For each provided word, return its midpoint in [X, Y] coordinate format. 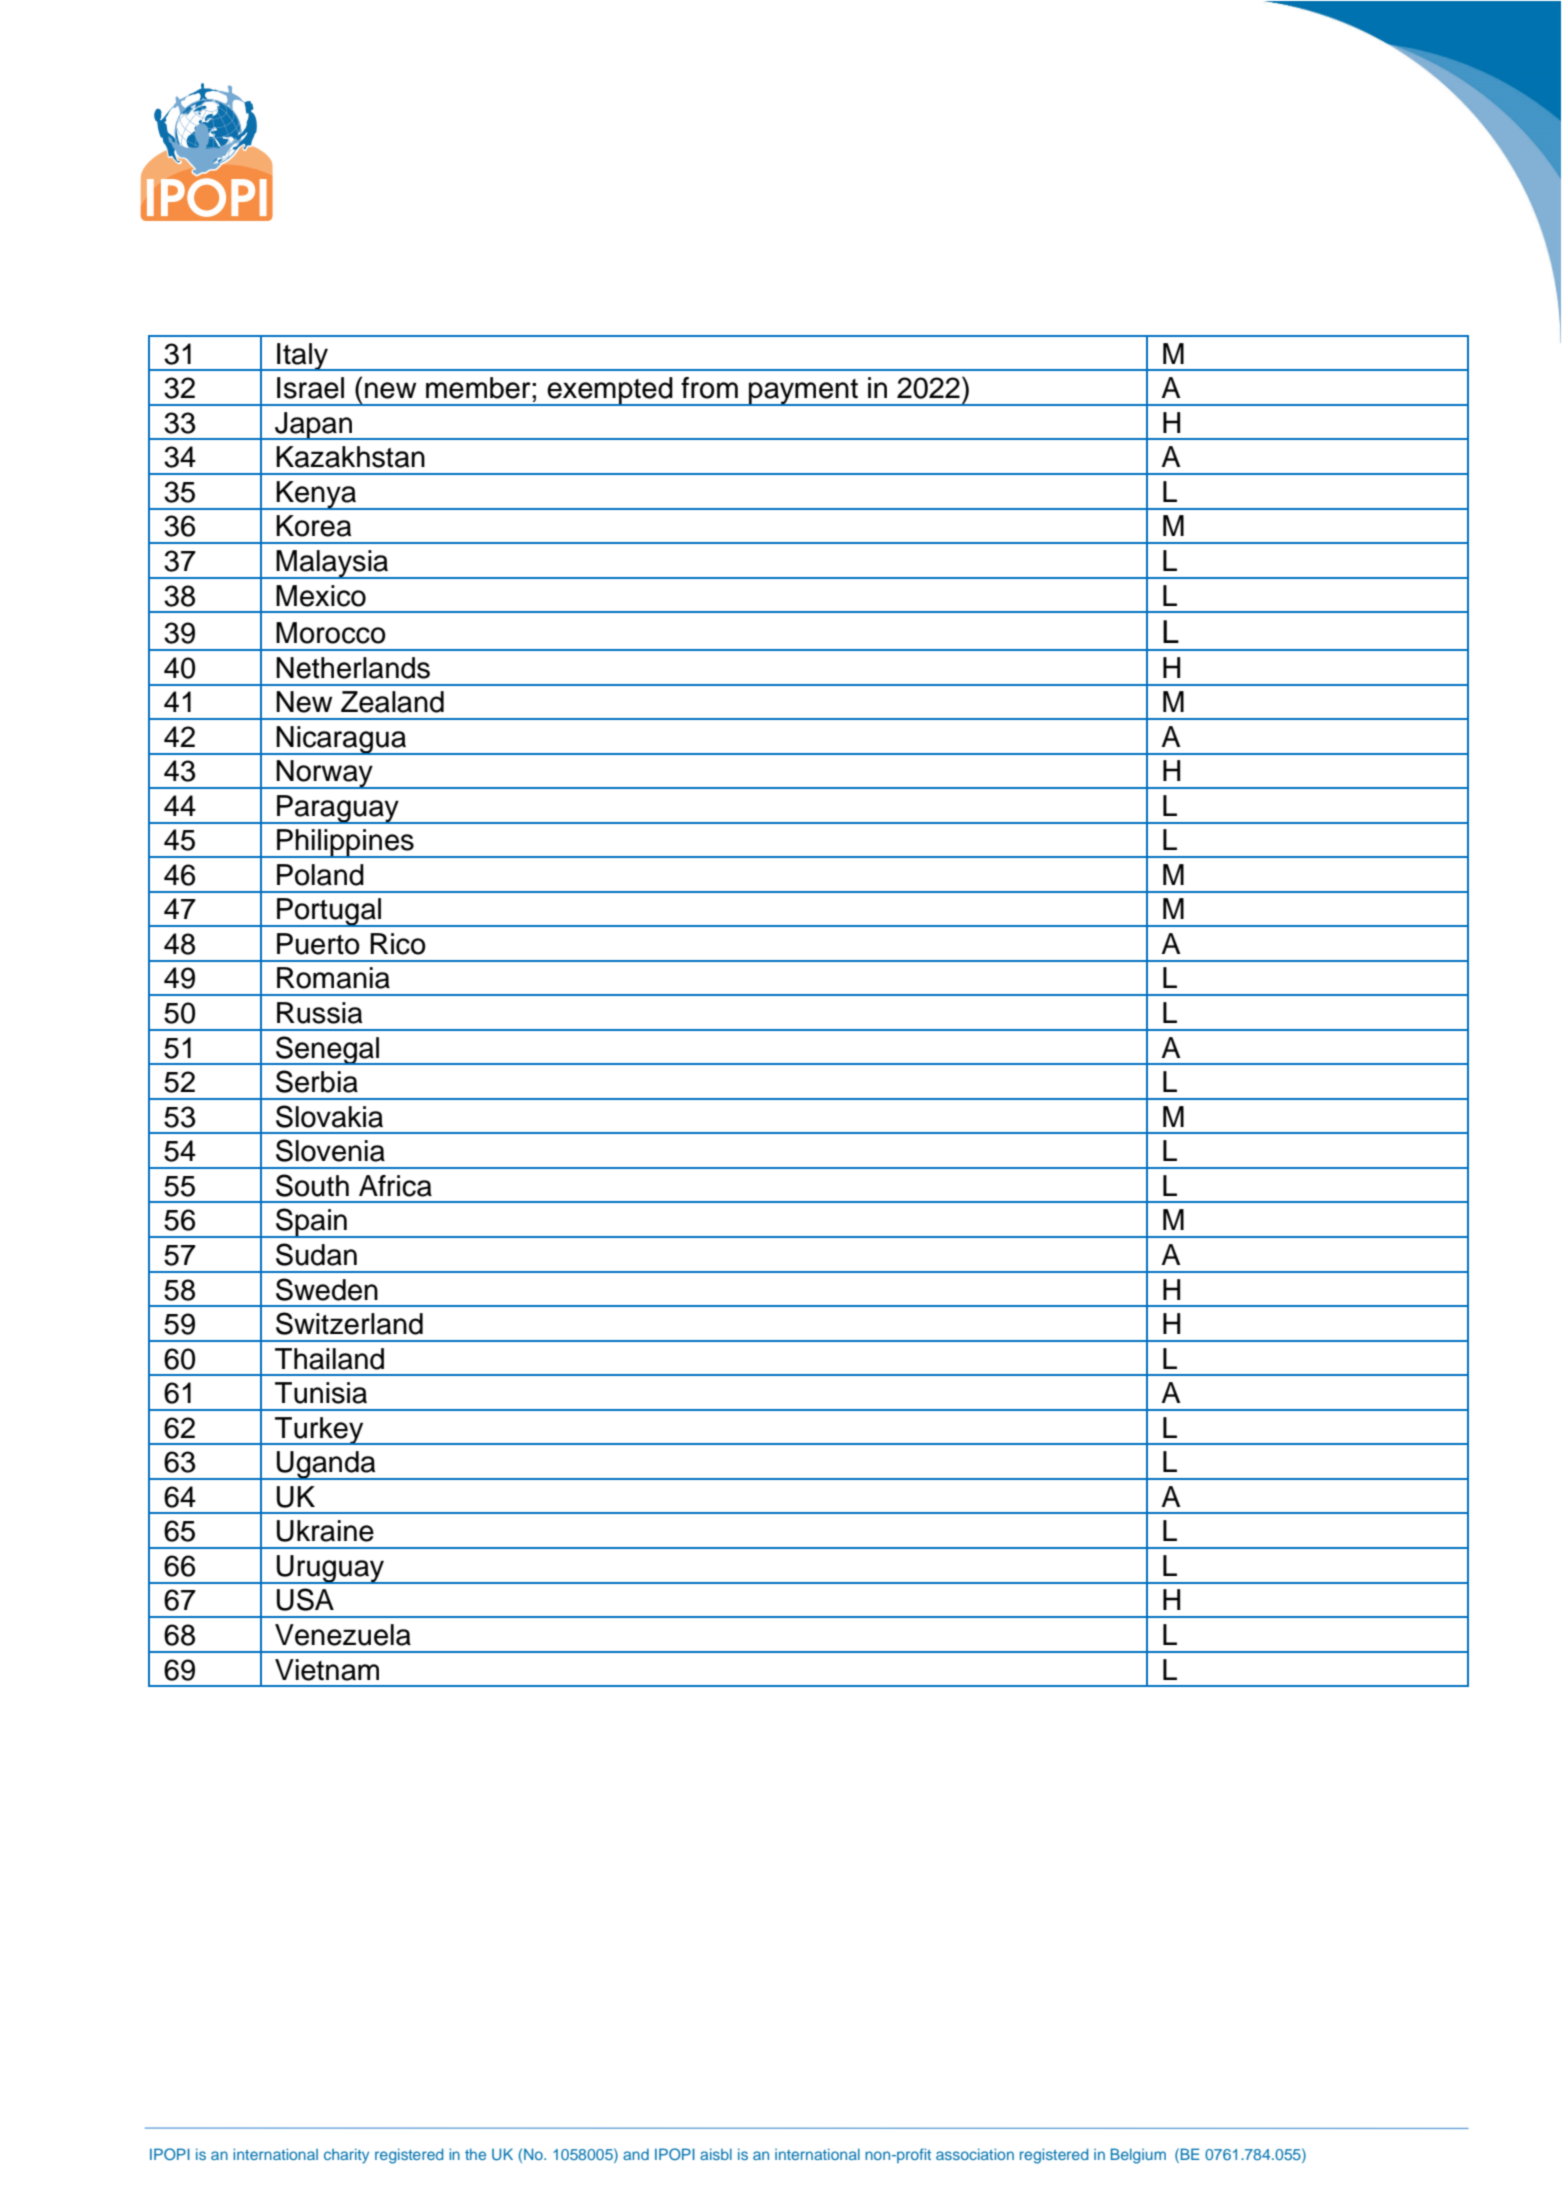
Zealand [392, 702]
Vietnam [327, 1670]
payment [803, 392]
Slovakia [329, 1116]
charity [346, 2156]
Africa [395, 1186]
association [975, 2154]
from [709, 388]
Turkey [319, 1431]
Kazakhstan [350, 457]
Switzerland [349, 1323]
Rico [398, 944]
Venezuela [343, 1635]
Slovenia [330, 1150]
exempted [610, 391]
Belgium [1138, 2156]
